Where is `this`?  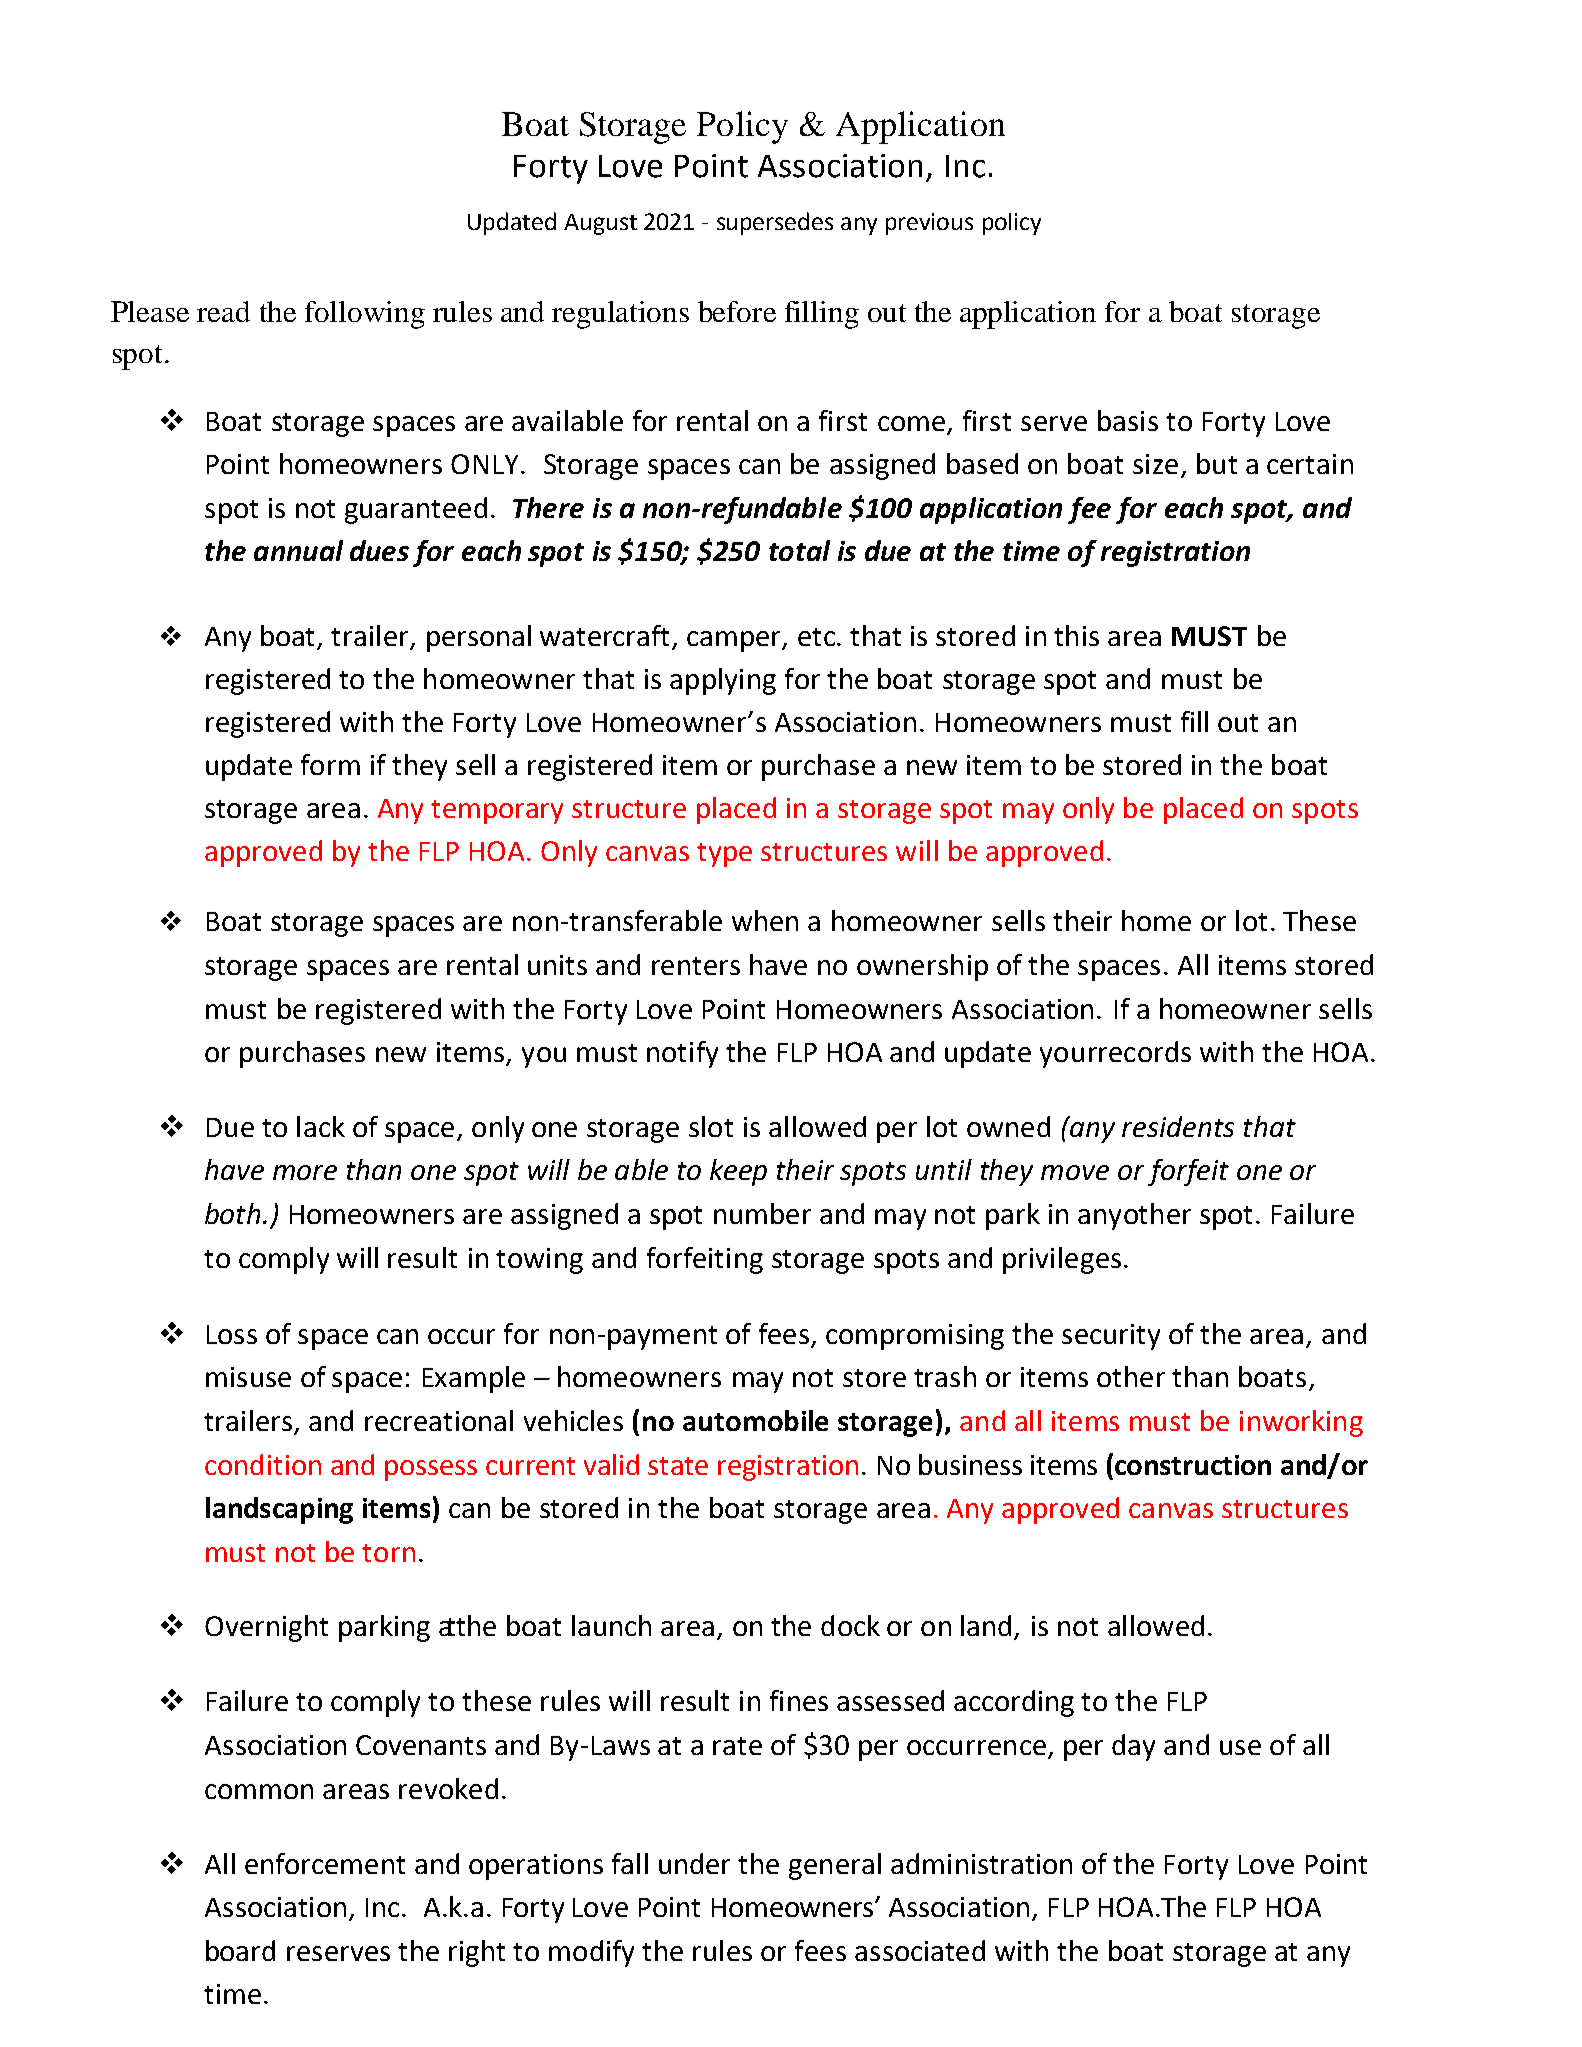 this is located at coordinates (1076, 635).
